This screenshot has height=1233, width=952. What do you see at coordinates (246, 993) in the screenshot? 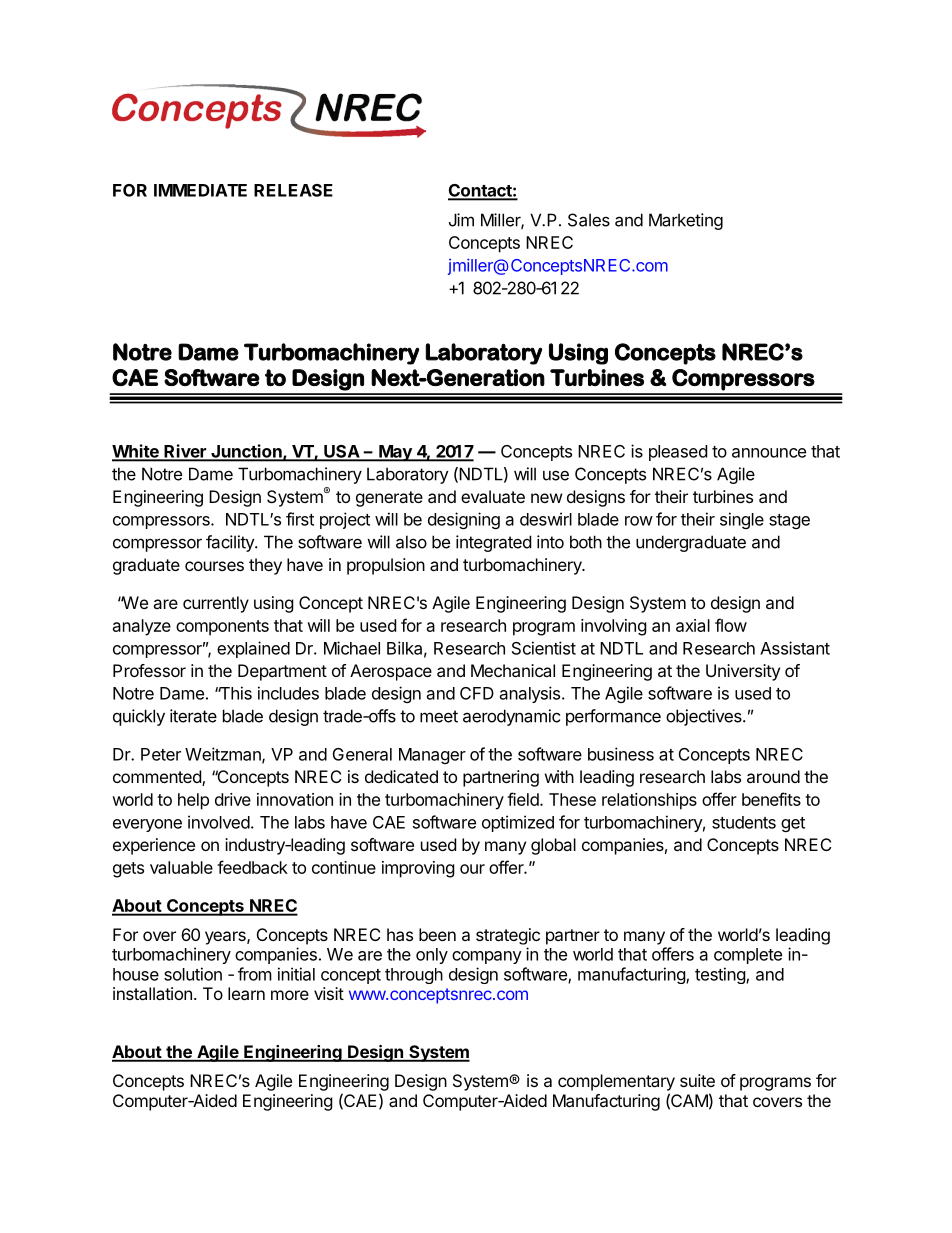
I see `learn` at bounding box center [246, 993].
